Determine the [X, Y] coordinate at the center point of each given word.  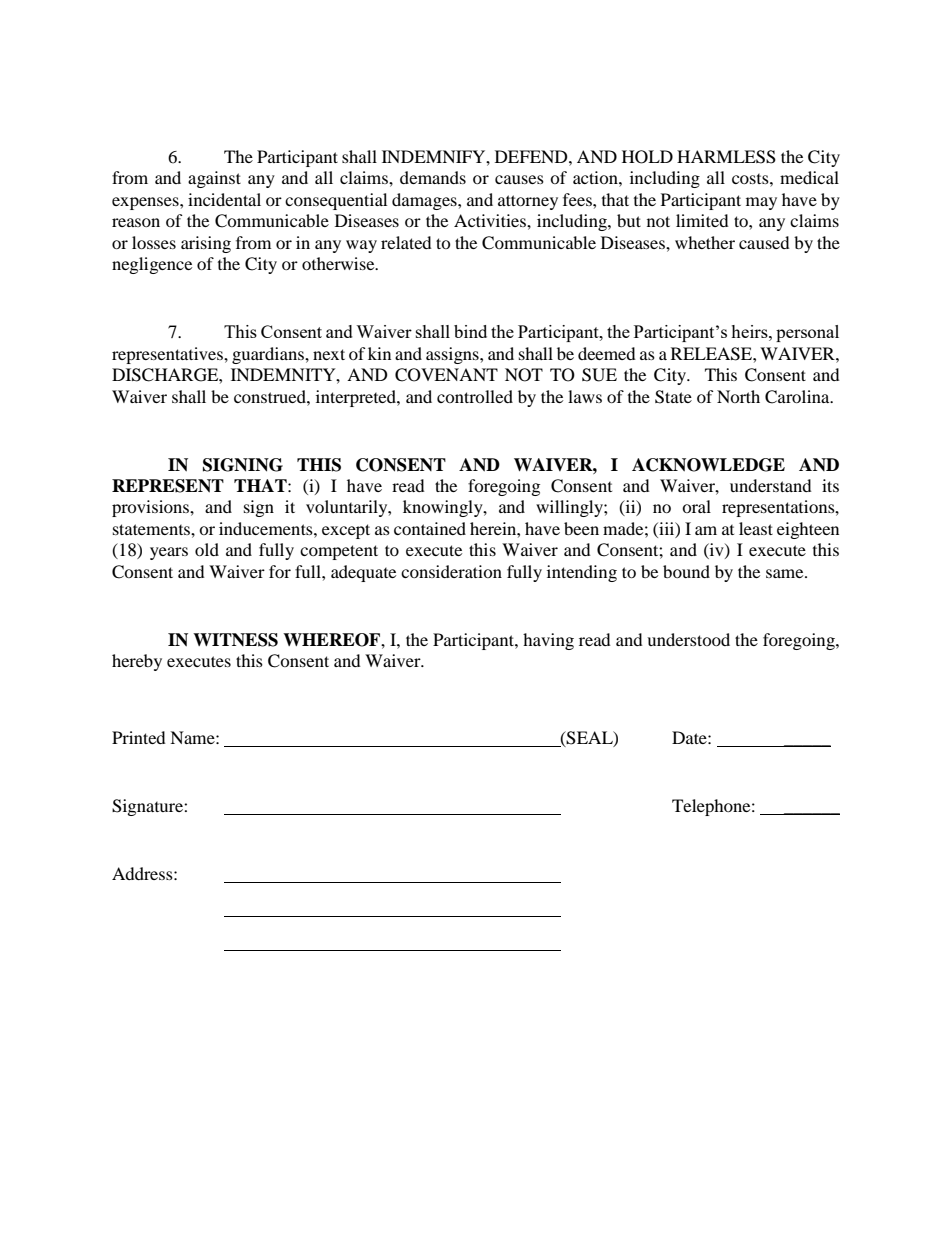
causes [519, 179]
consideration [451, 571]
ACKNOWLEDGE [708, 465]
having [548, 641]
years [169, 553]
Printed [139, 737]
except [346, 531]
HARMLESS [726, 157]
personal [807, 333]
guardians [269, 355]
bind [470, 331]
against [214, 179]
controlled [475, 396]
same [786, 573]
